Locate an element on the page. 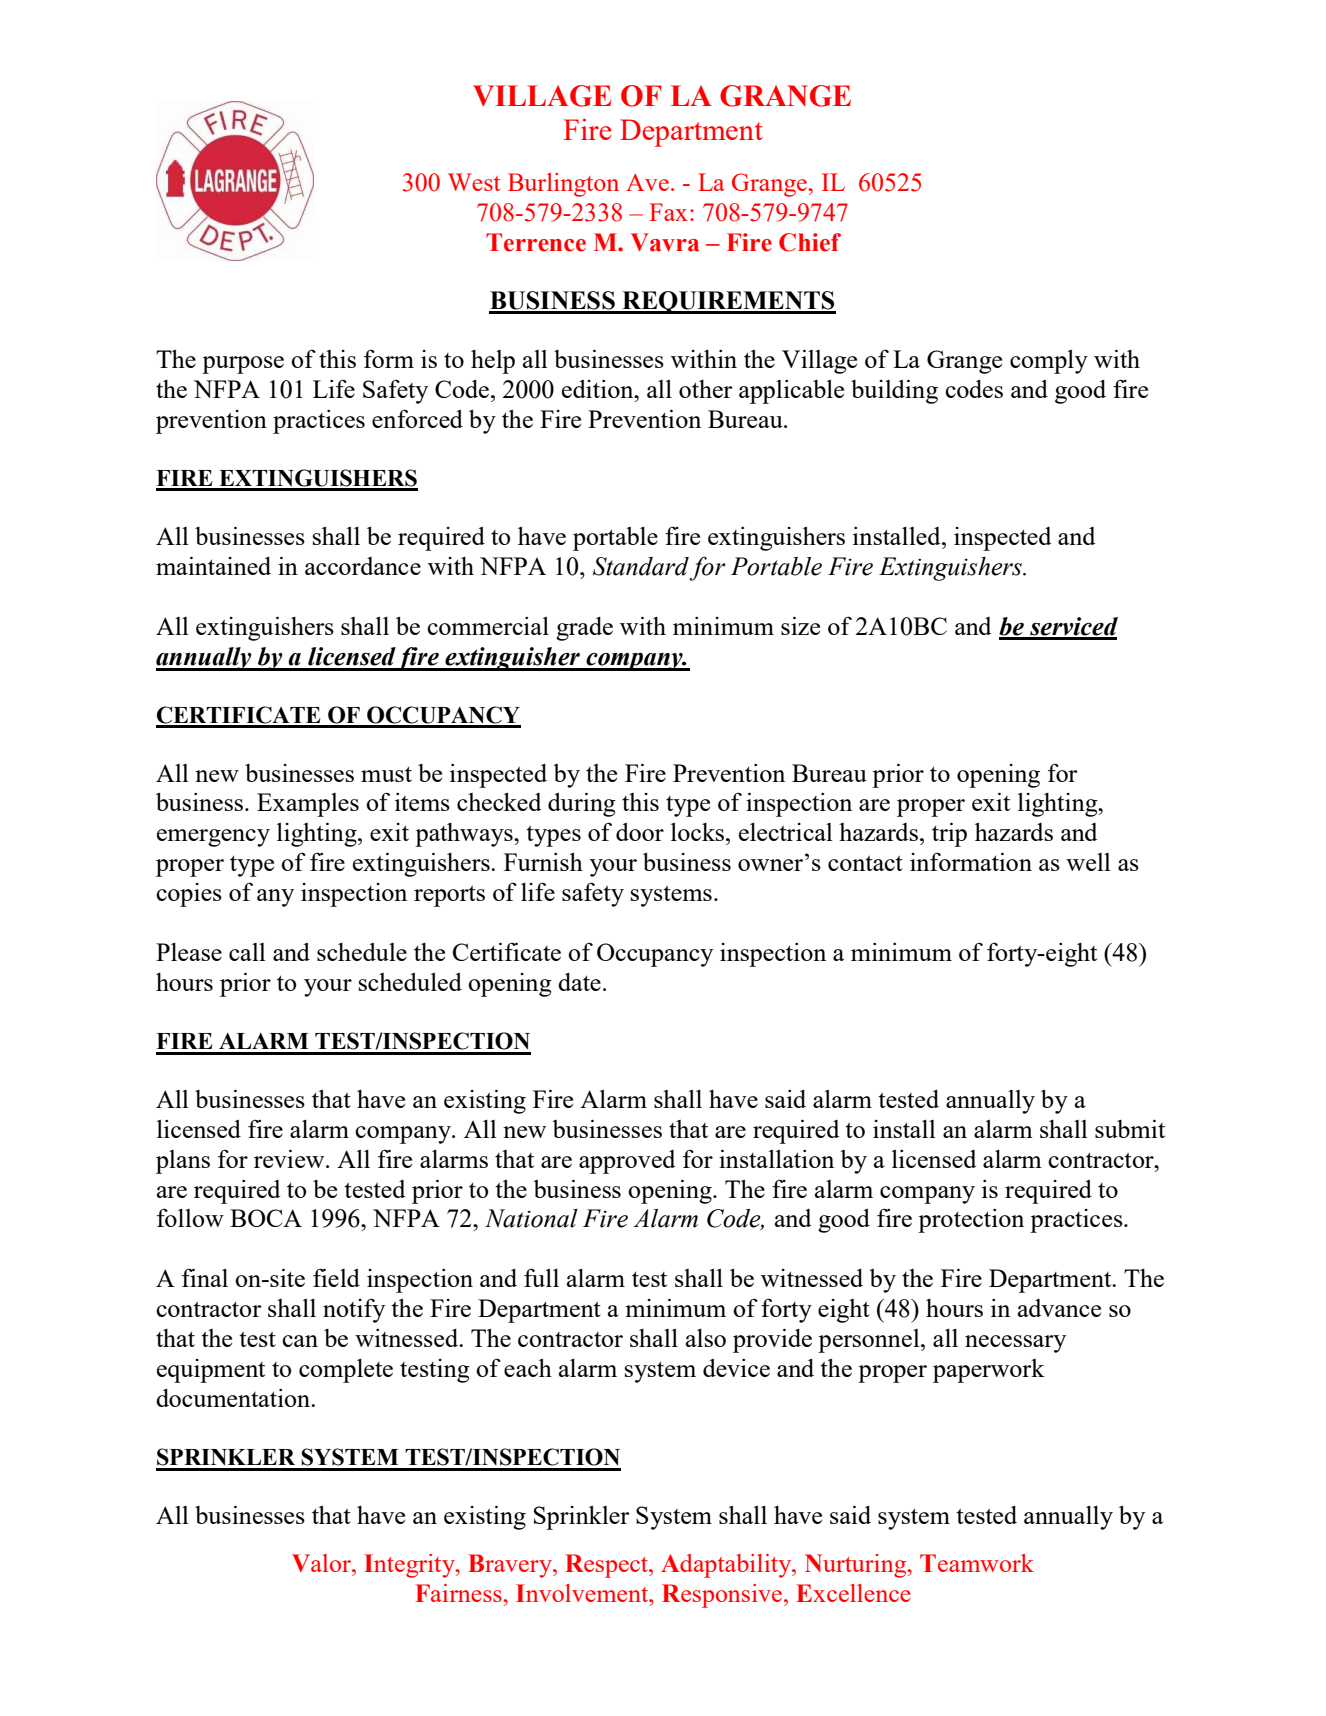 The image size is (1326, 1716). Valor is located at coordinates (322, 1563).
